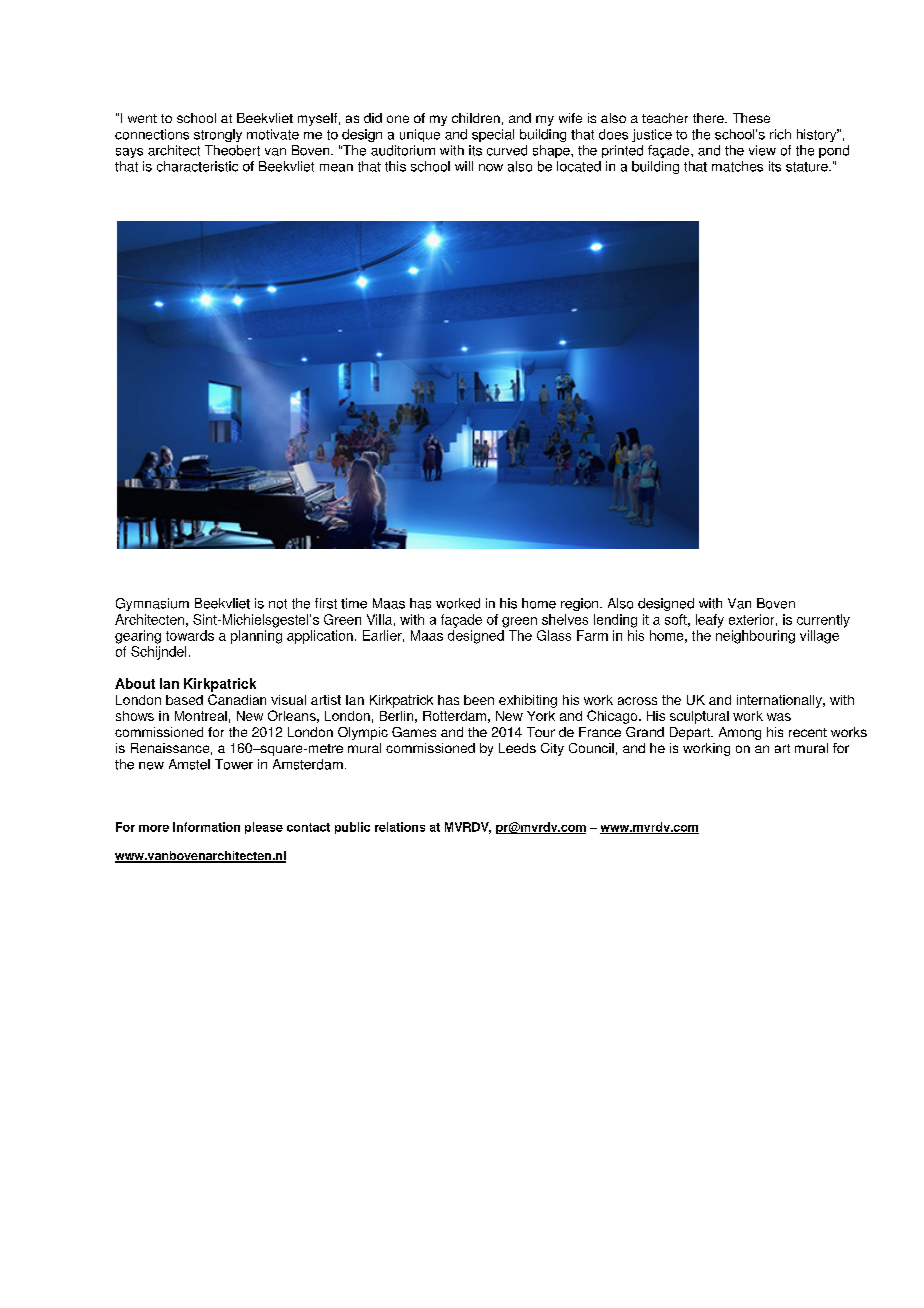 The width and height of the image is (924, 1308). Describe the element at coordinates (710, 621) in the image. I see `leafy` at that location.
